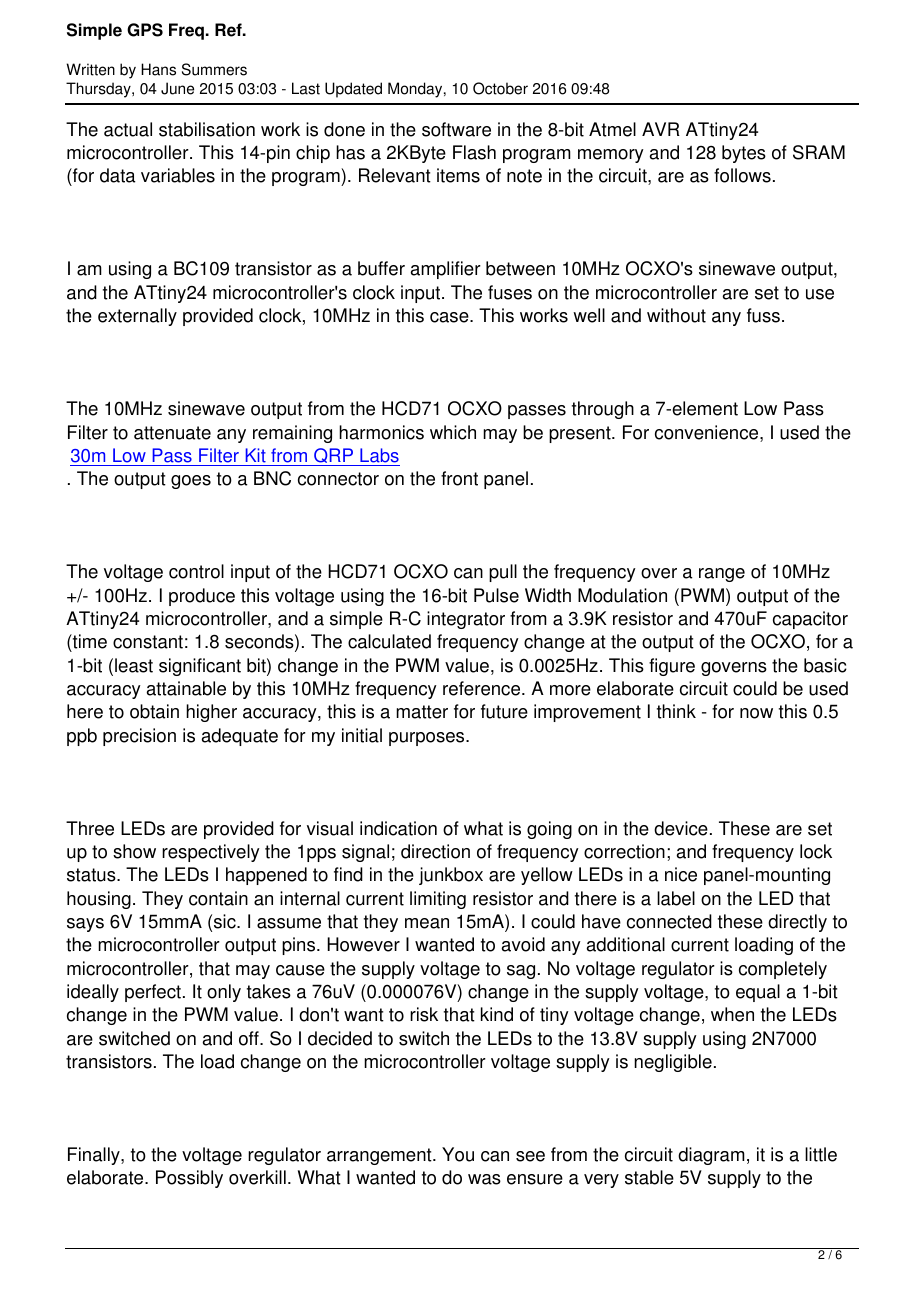 Image resolution: width=924 pixels, height=1308 pixels. What do you see at coordinates (458, 1154) in the page?
I see `You` at bounding box center [458, 1154].
